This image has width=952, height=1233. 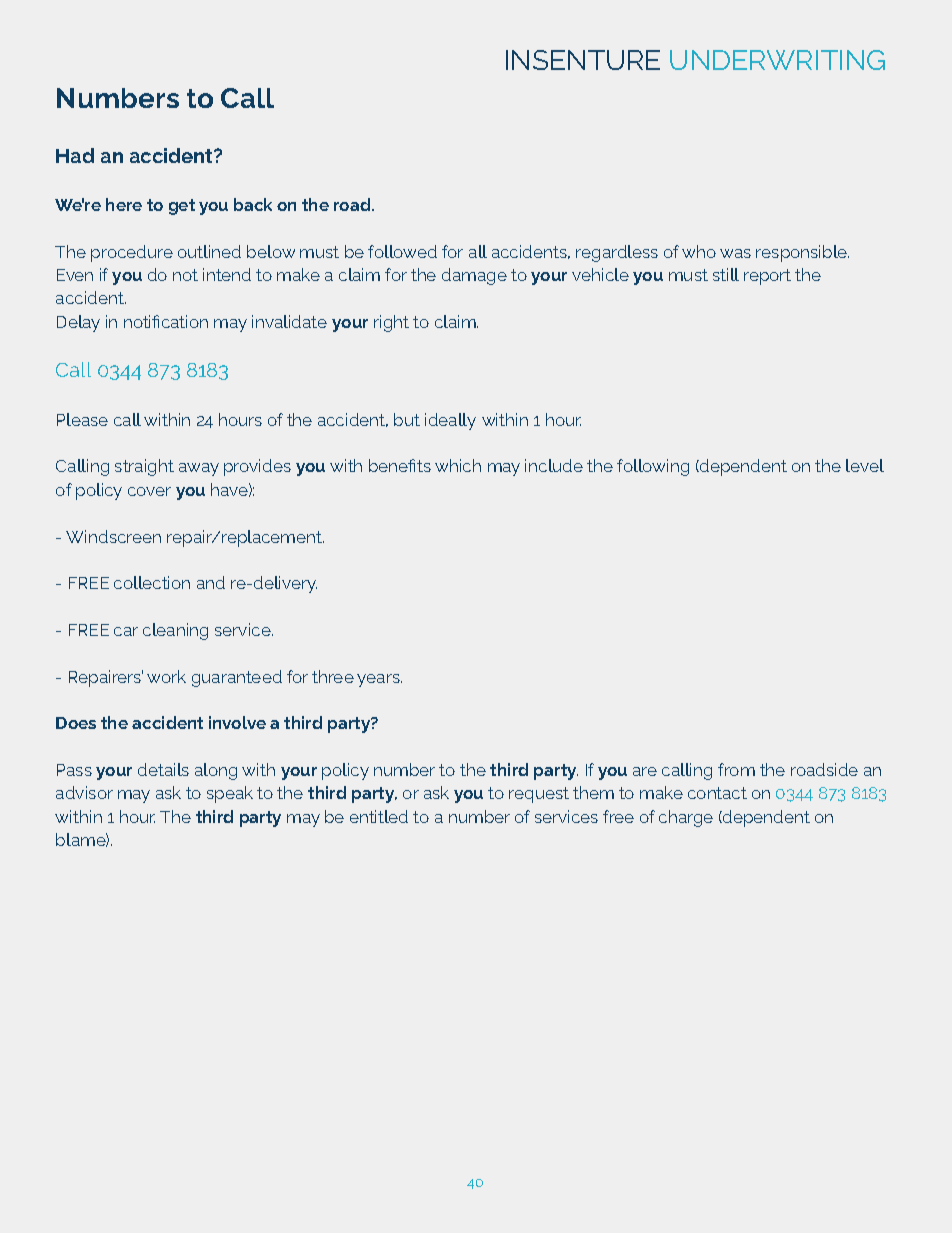 I want to click on contact, so click(x=717, y=793).
